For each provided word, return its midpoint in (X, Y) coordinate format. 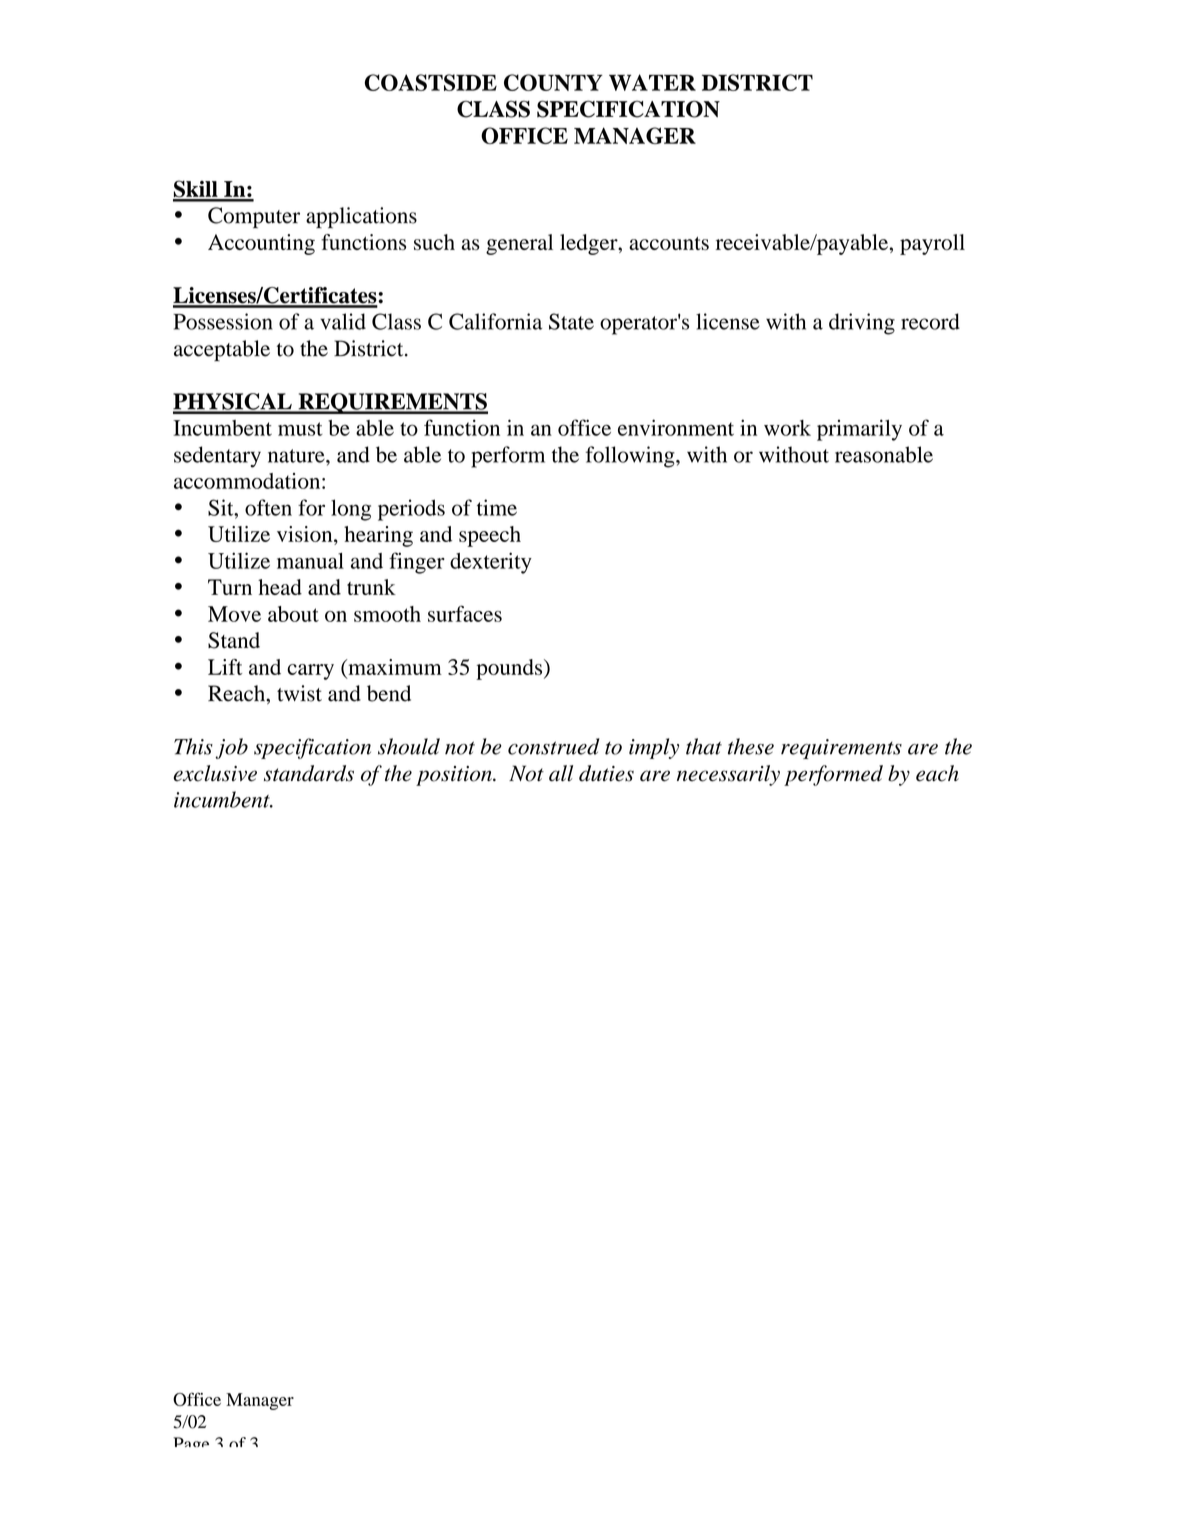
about (293, 614)
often (268, 507)
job (231, 748)
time (497, 507)
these (751, 746)
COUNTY (553, 82)
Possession (223, 321)
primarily (859, 430)
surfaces (465, 613)
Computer (254, 217)
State (571, 321)
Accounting (261, 244)
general (519, 244)
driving (862, 324)
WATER (652, 82)
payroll (932, 244)
